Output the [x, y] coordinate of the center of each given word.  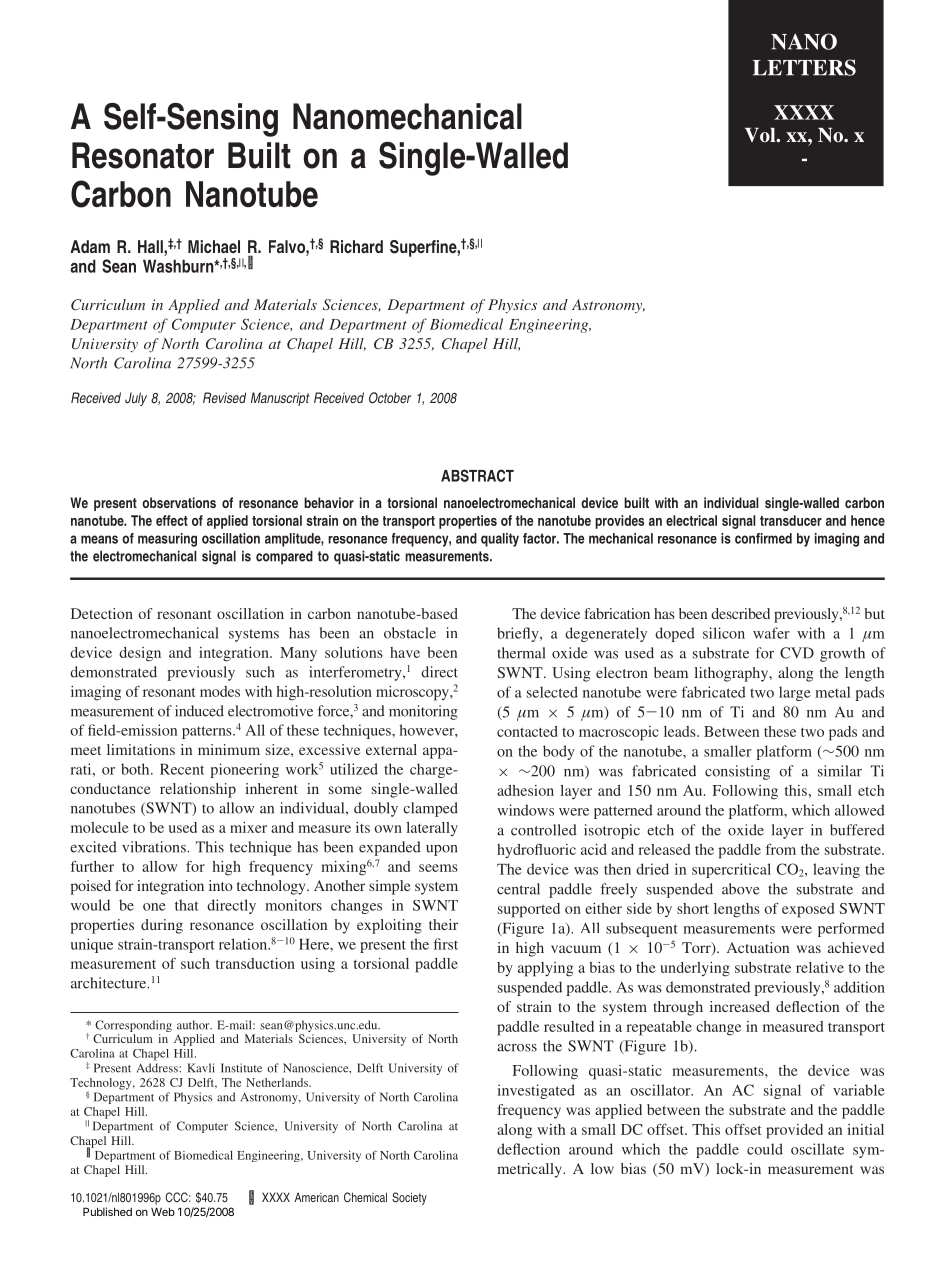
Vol [761, 135]
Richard [356, 246]
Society [409, 1198]
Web [163, 1211]
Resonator [143, 155]
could [765, 1149]
